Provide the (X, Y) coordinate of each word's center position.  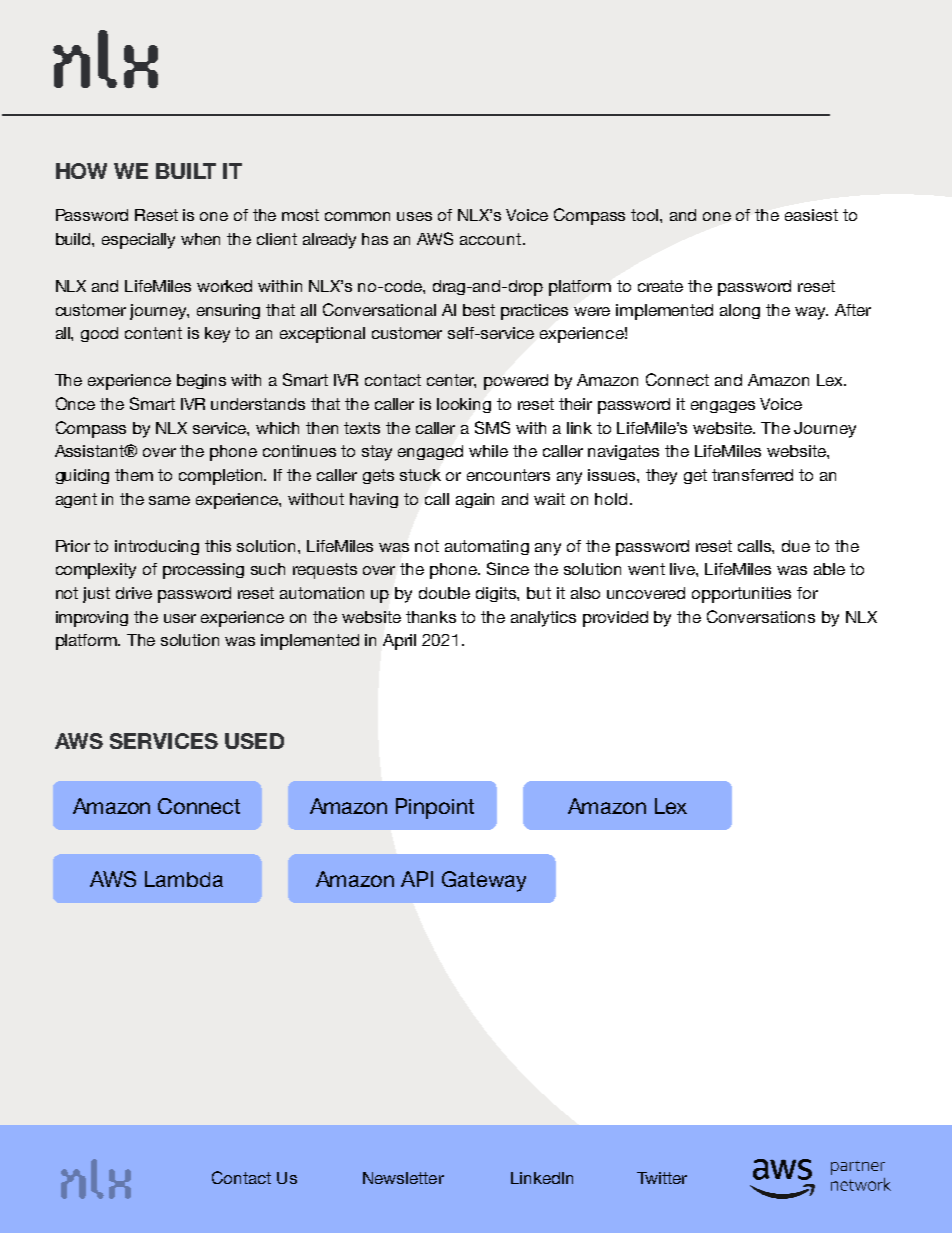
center (451, 381)
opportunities (741, 595)
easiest (811, 215)
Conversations (761, 616)
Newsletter (403, 1178)
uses (414, 216)
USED (254, 741)
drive (134, 593)
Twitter (662, 1178)
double (444, 593)
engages (723, 407)
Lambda (184, 879)
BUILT (186, 171)
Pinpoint (435, 808)
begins (201, 381)
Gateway (484, 881)
